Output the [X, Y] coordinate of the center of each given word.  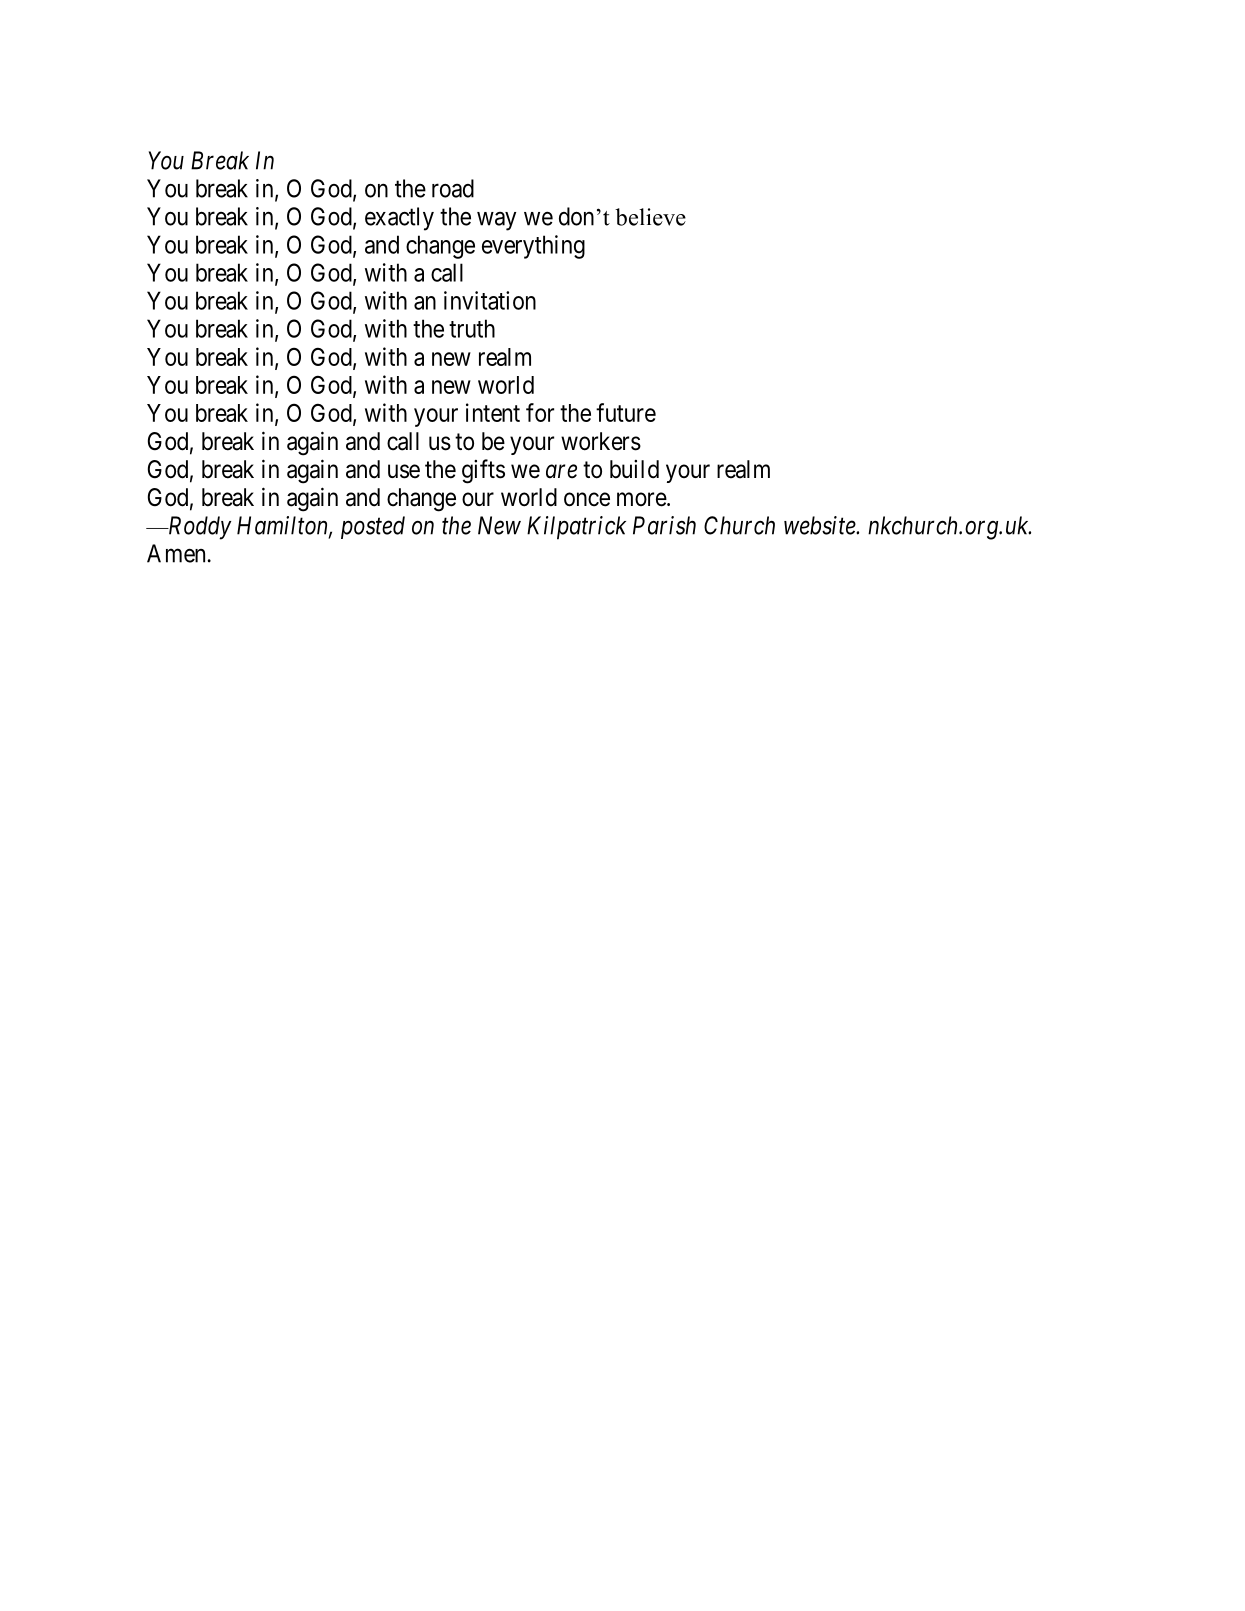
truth [472, 328]
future [626, 412]
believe [650, 217]
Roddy [198, 528]
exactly [399, 219]
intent [493, 412]
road [453, 188]
